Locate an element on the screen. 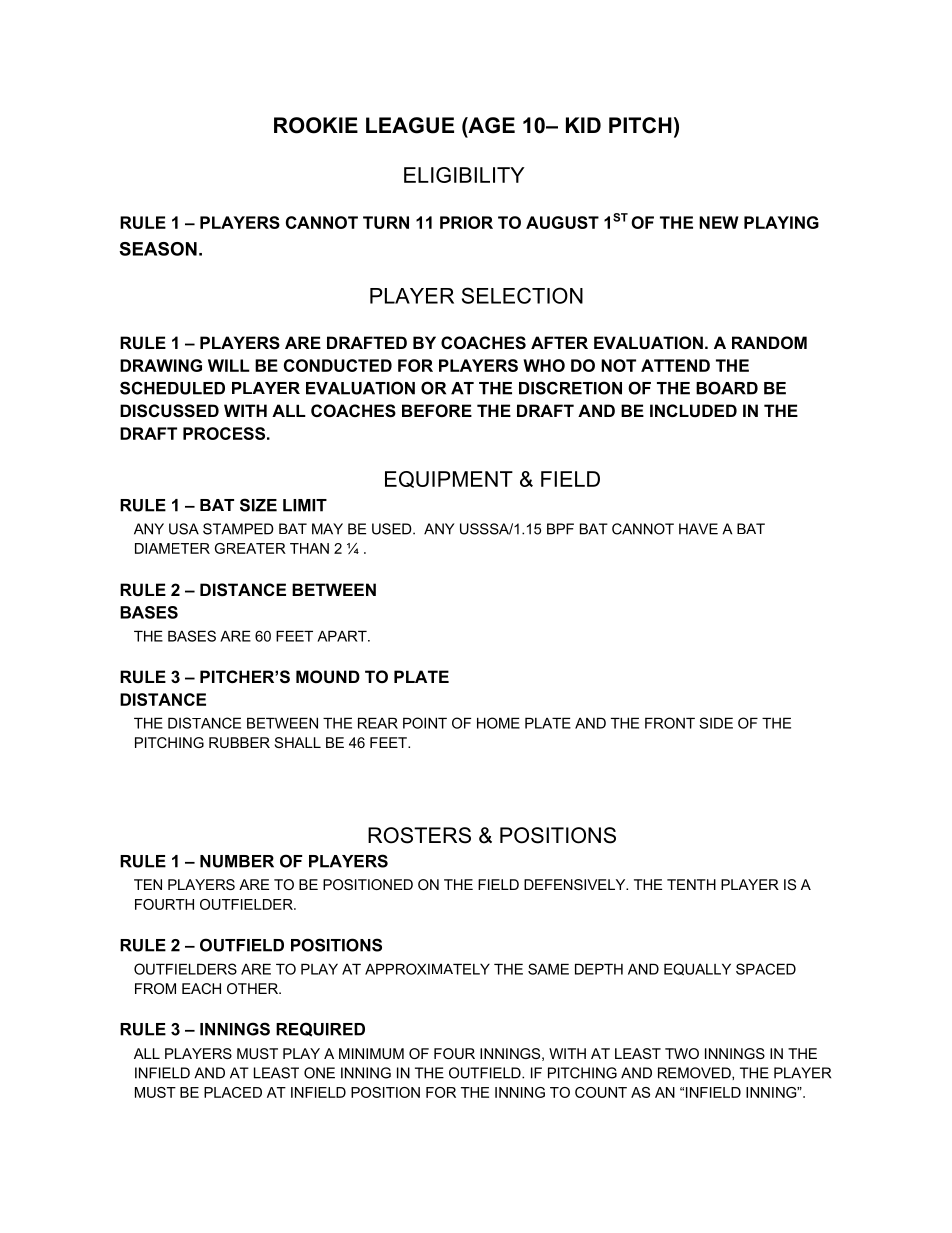  HAVE is located at coordinates (698, 529).
